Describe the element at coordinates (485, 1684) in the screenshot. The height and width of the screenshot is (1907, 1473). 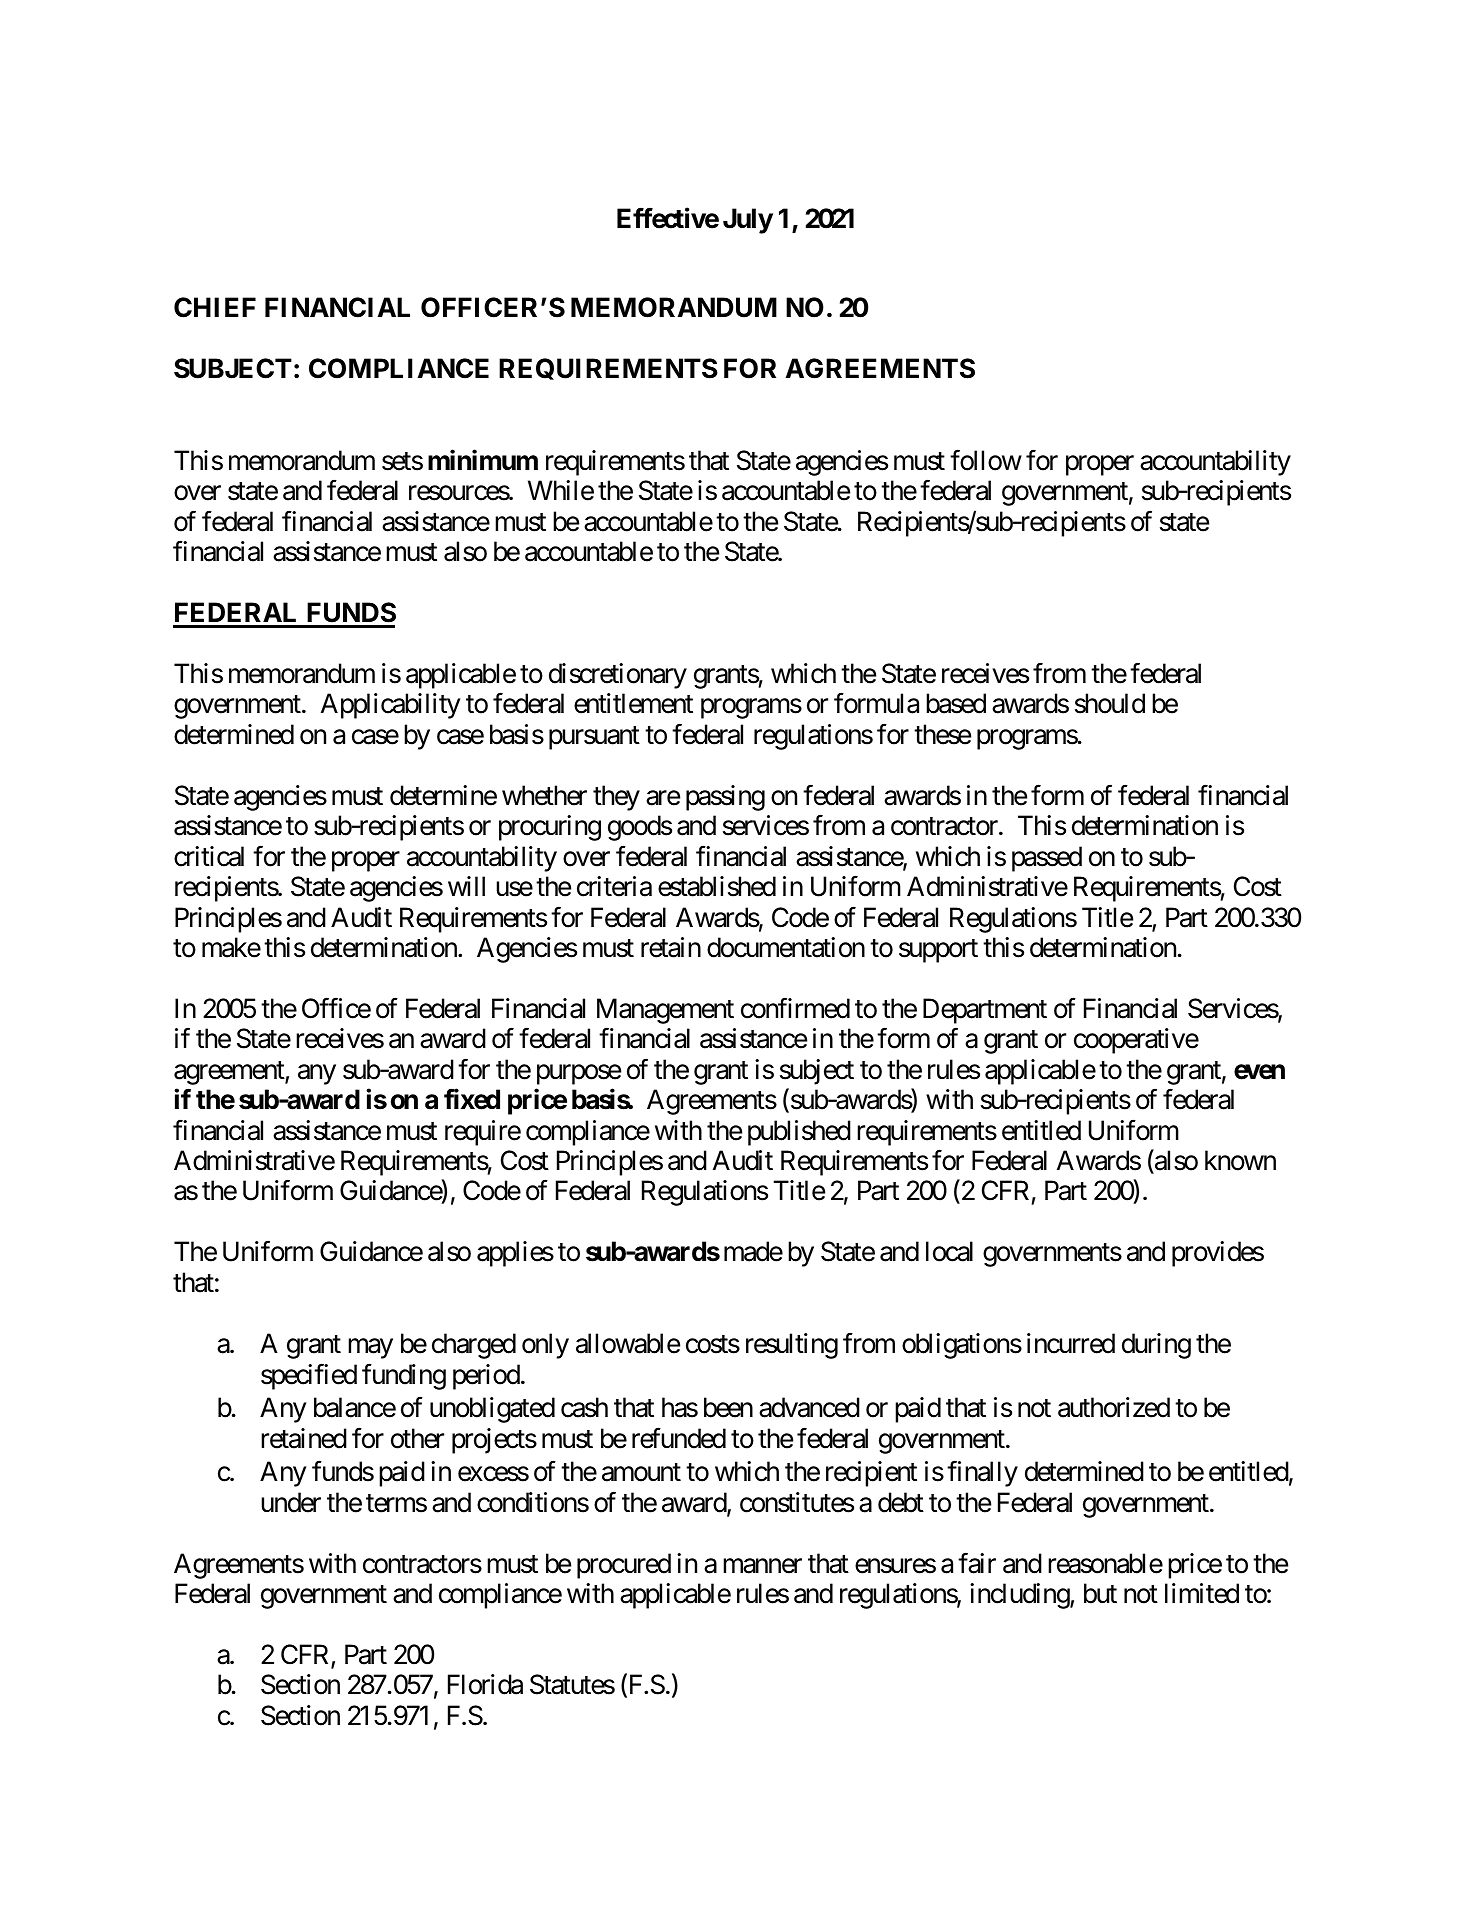
I see `Florida` at that location.
